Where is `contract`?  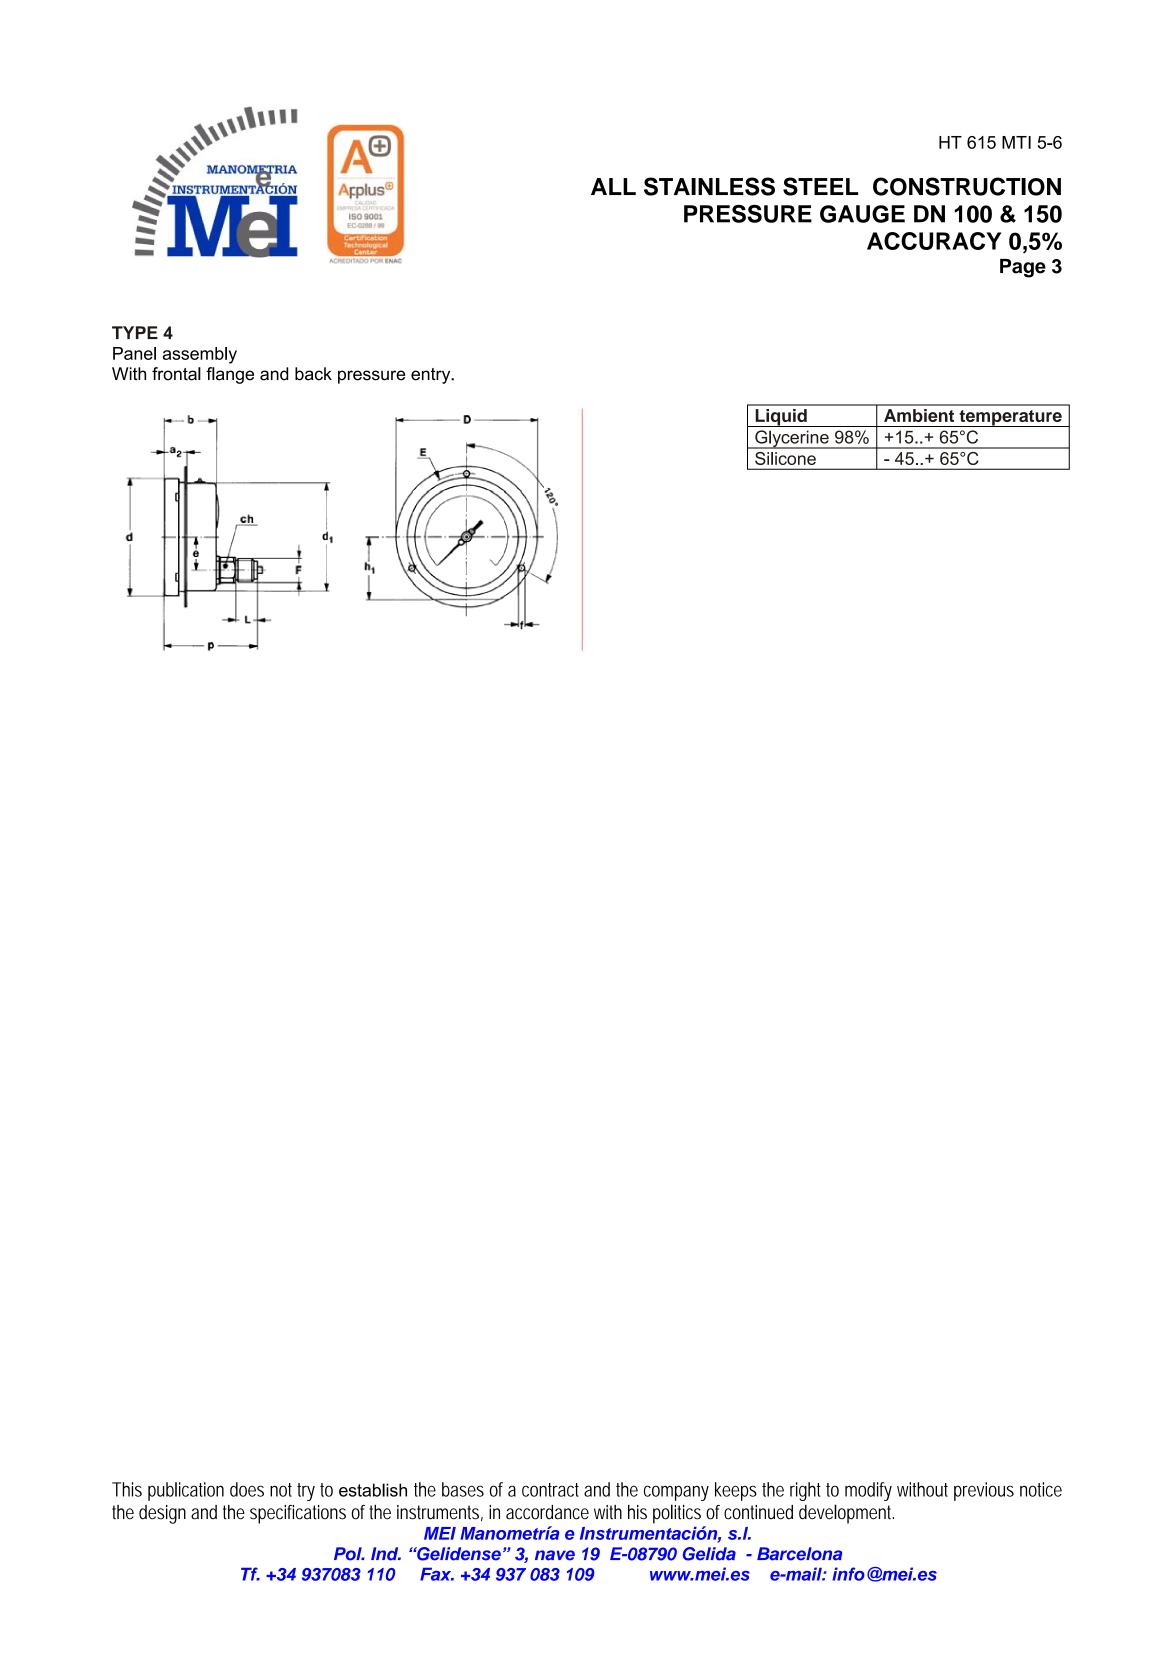 contract is located at coordinates (550, 1490).
